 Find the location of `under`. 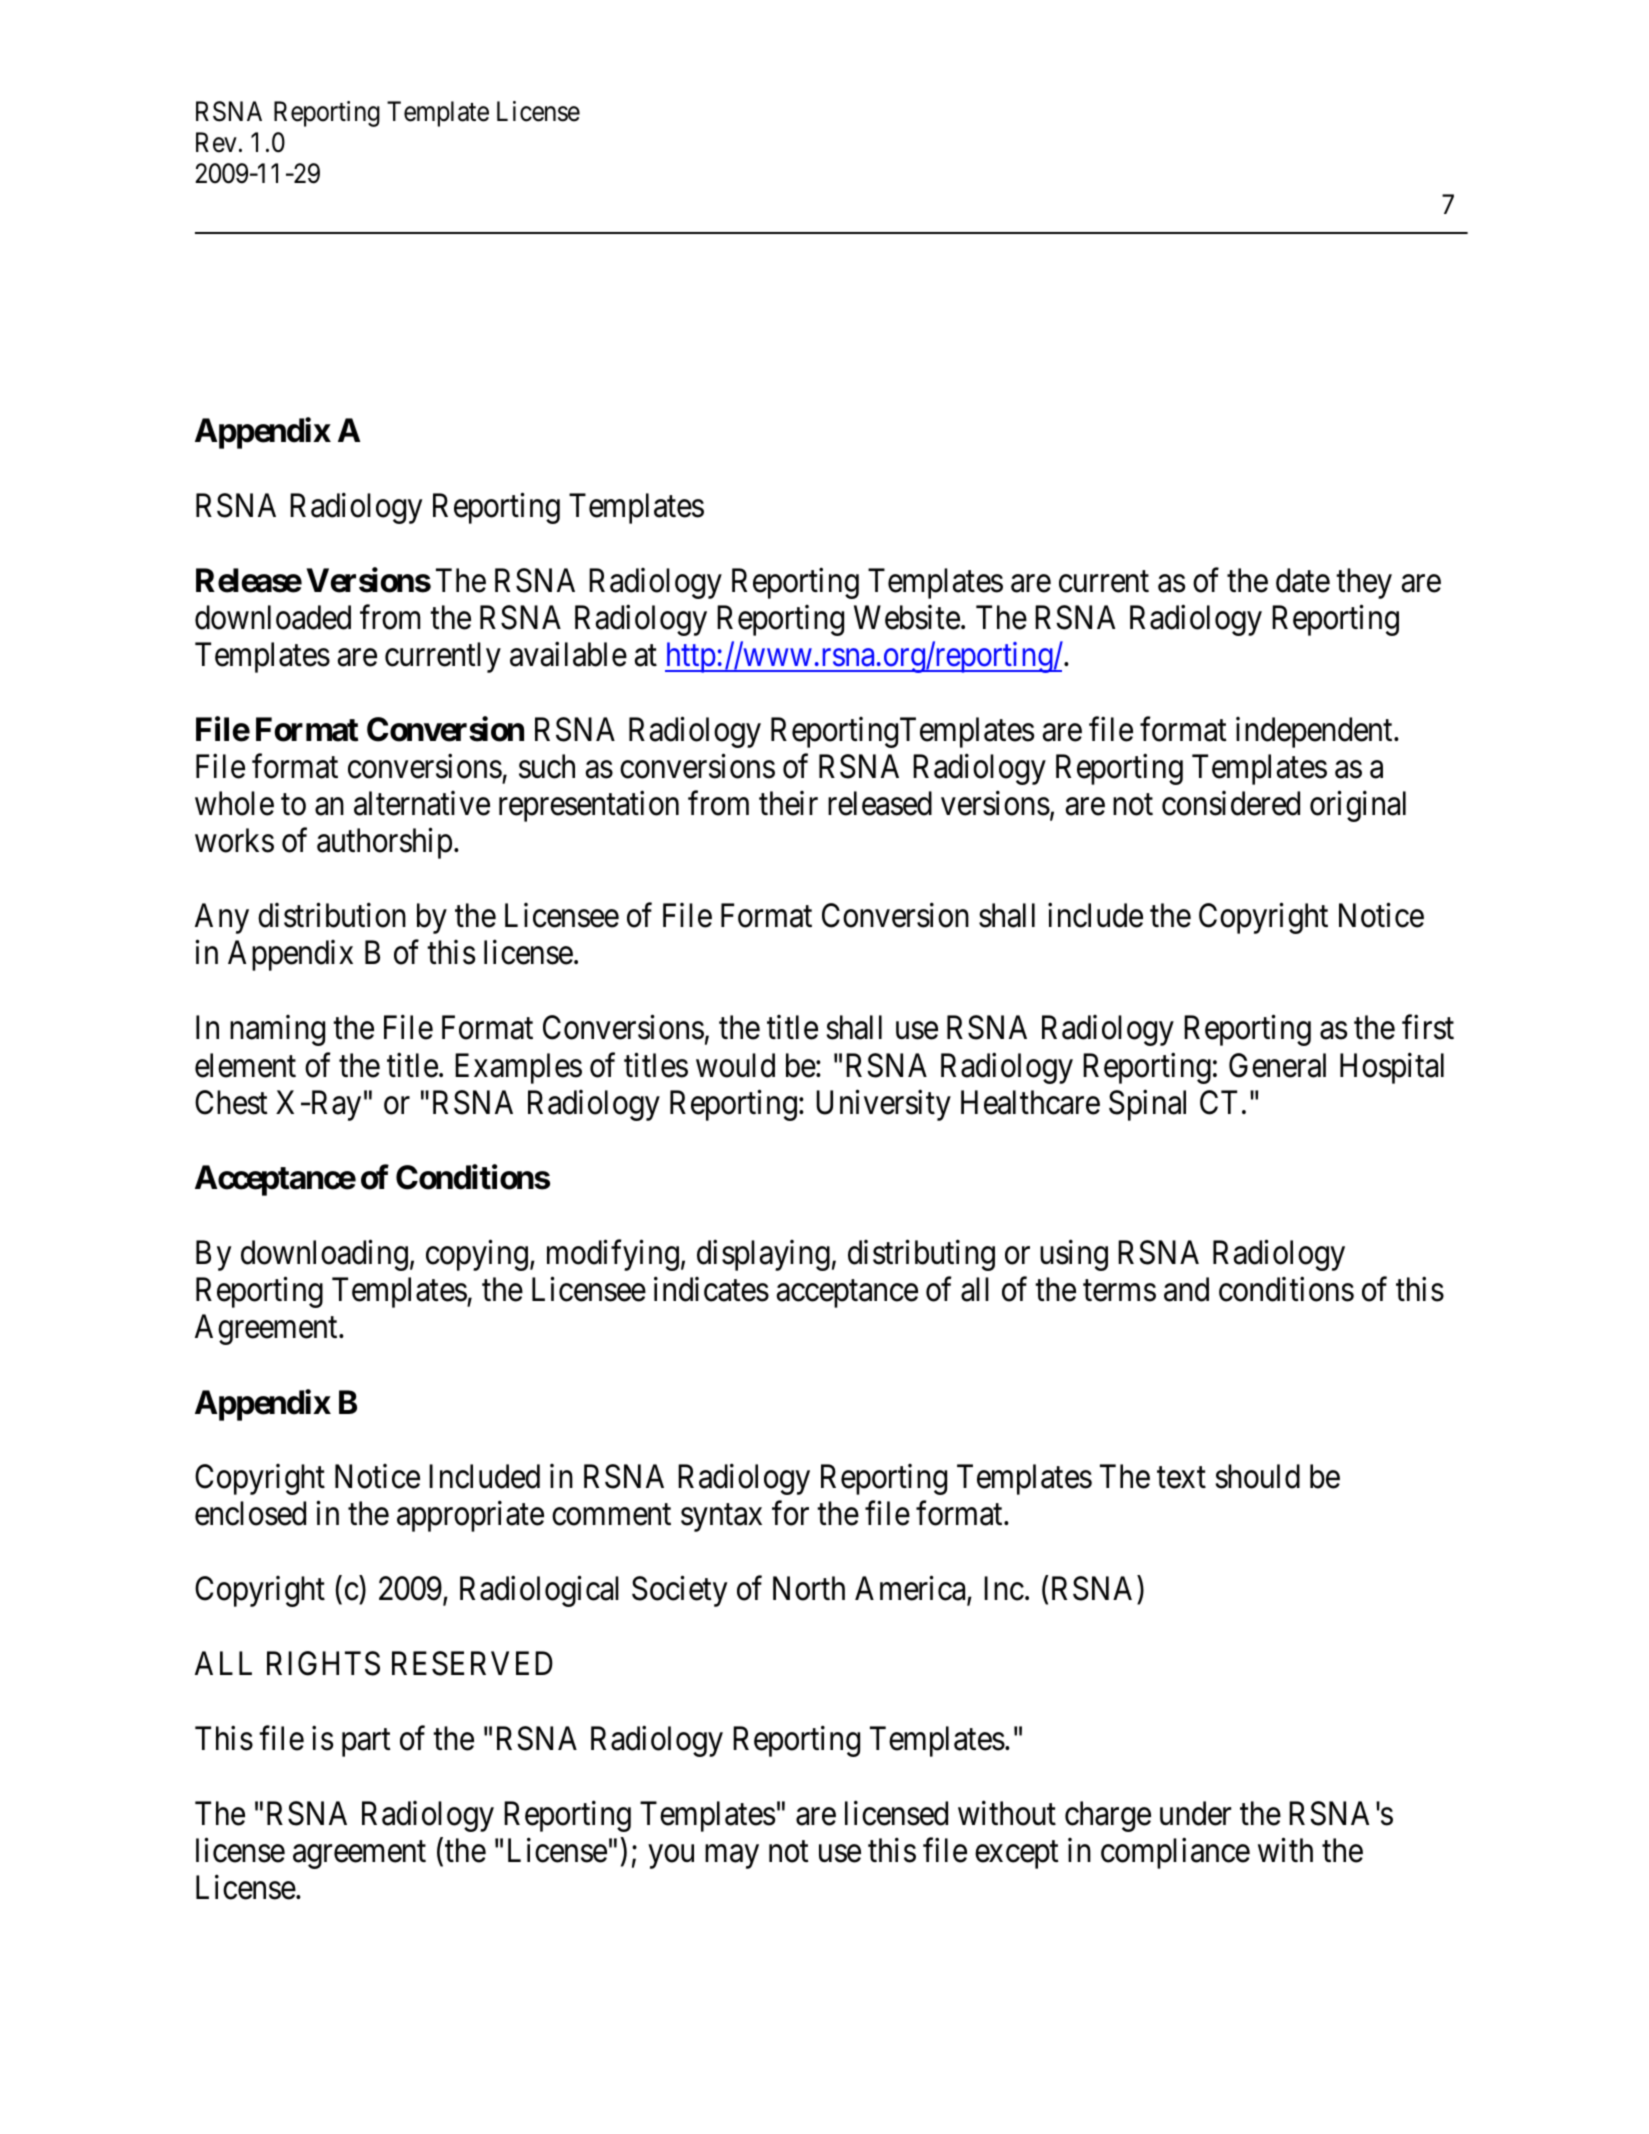

under is located at coordinates (1195, 1813).
